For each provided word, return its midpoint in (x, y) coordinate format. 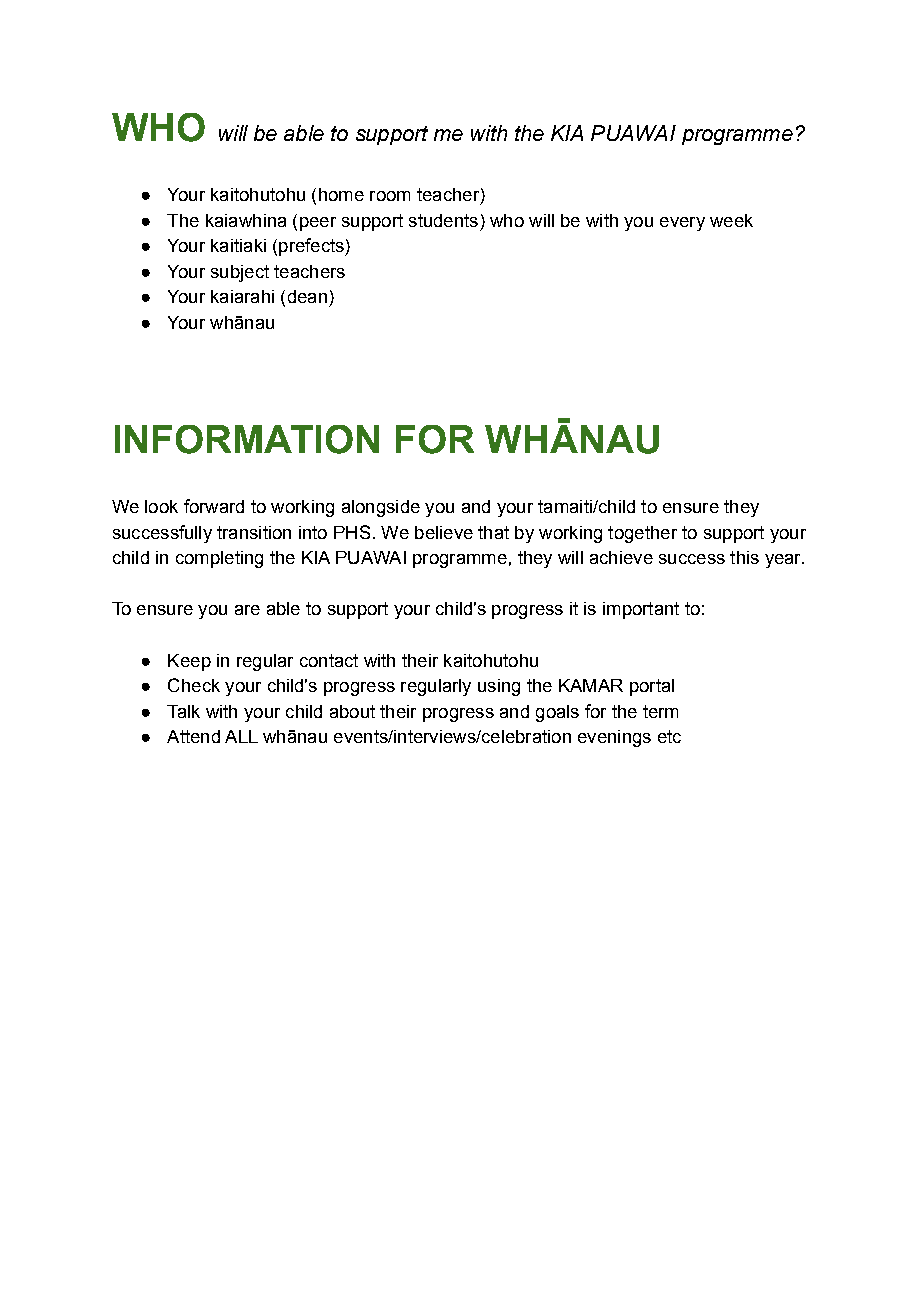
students (443, 220)
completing (219, 559)
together (642, 534)
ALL (241, 736)
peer (318, 224)
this (744, 557)
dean (307, 296)
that (493, 532)
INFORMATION (247, 439)
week (731, 220)
